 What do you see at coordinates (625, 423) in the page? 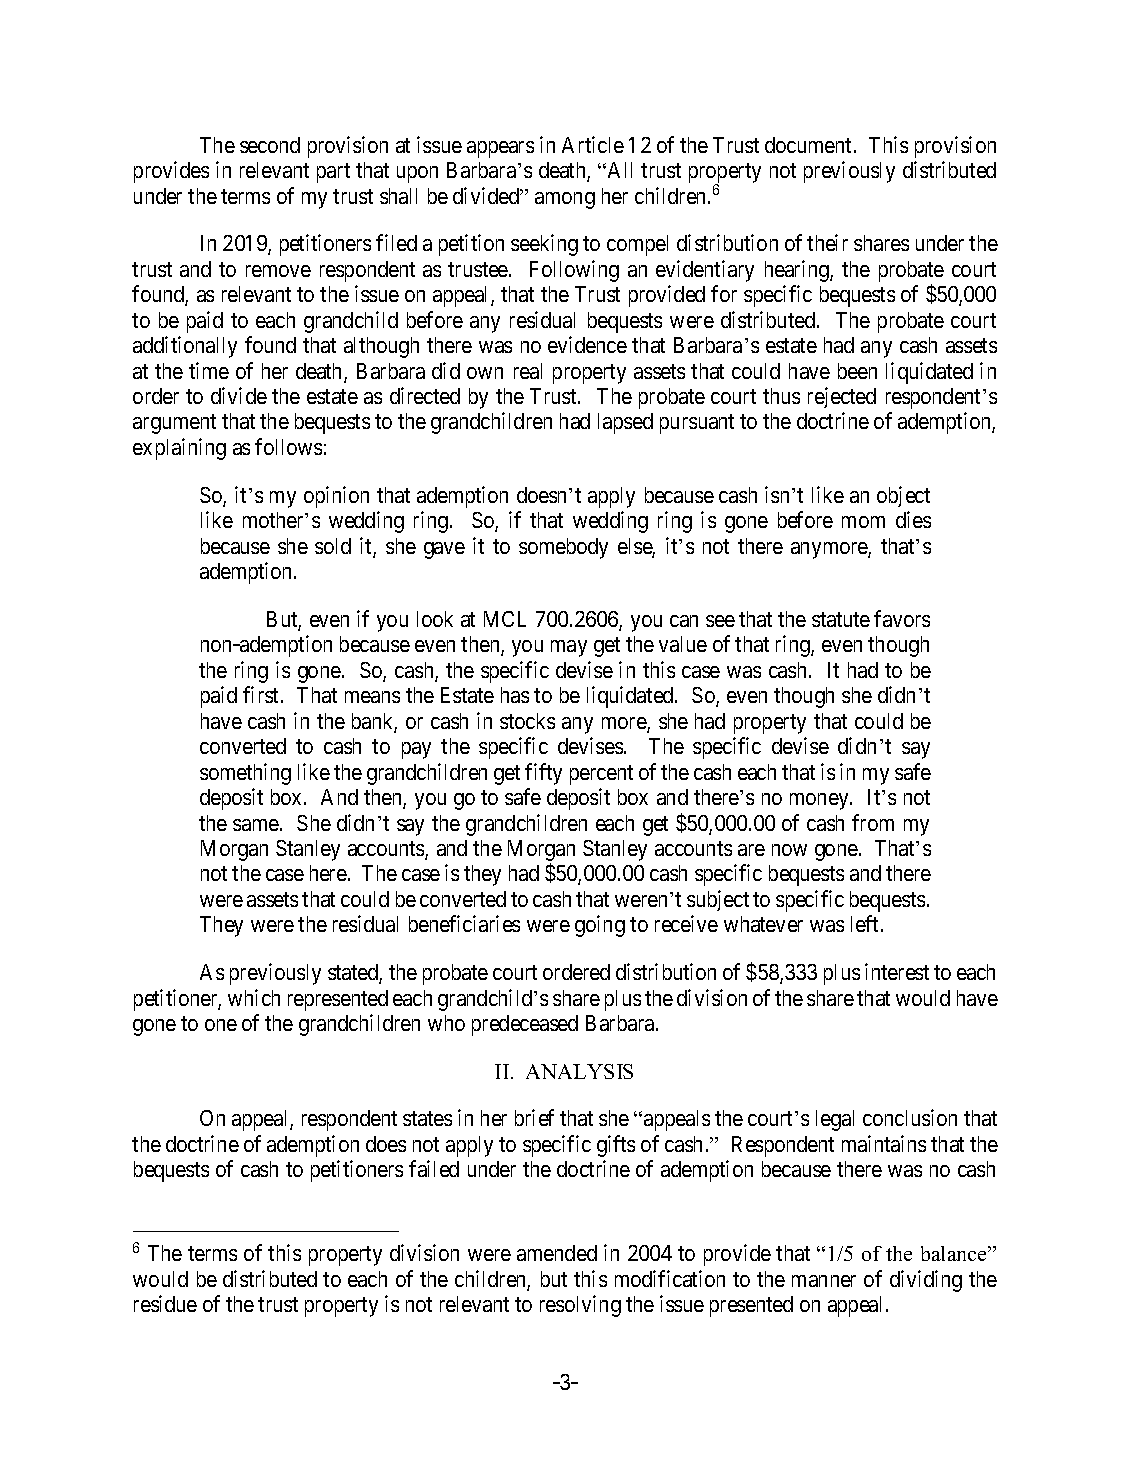
I see `lapsed` at bounding box center [625, 423].
